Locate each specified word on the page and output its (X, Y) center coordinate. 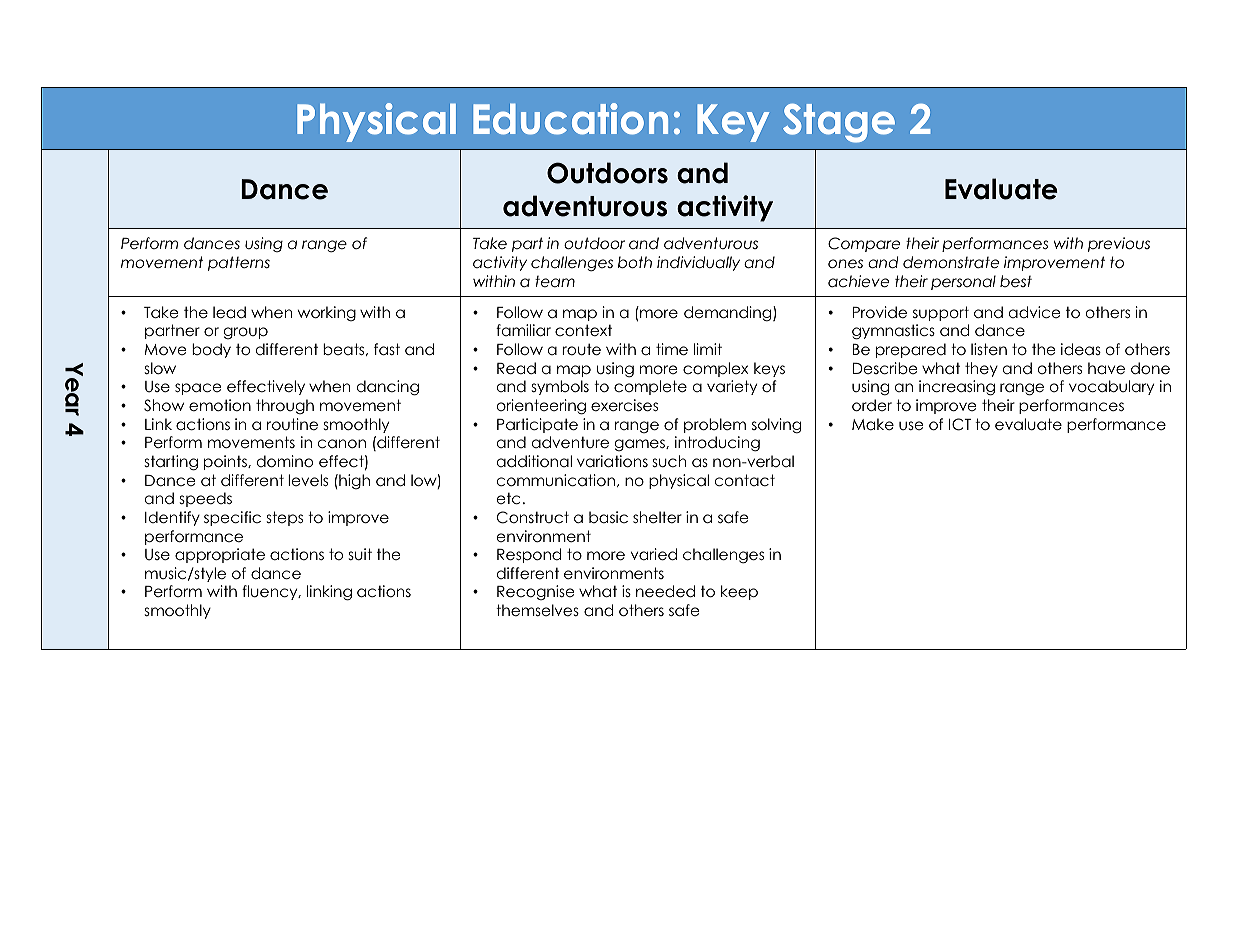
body (211, 350)
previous (1119, 244)
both (635, 262)
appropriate (220, 555)
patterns (239, 263)
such (669, 461)
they (981, 369)
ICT (960, 424)
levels (308, 480)
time (672, 349)
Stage (839, 123)
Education (570, 119)
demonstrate (951, 262)
